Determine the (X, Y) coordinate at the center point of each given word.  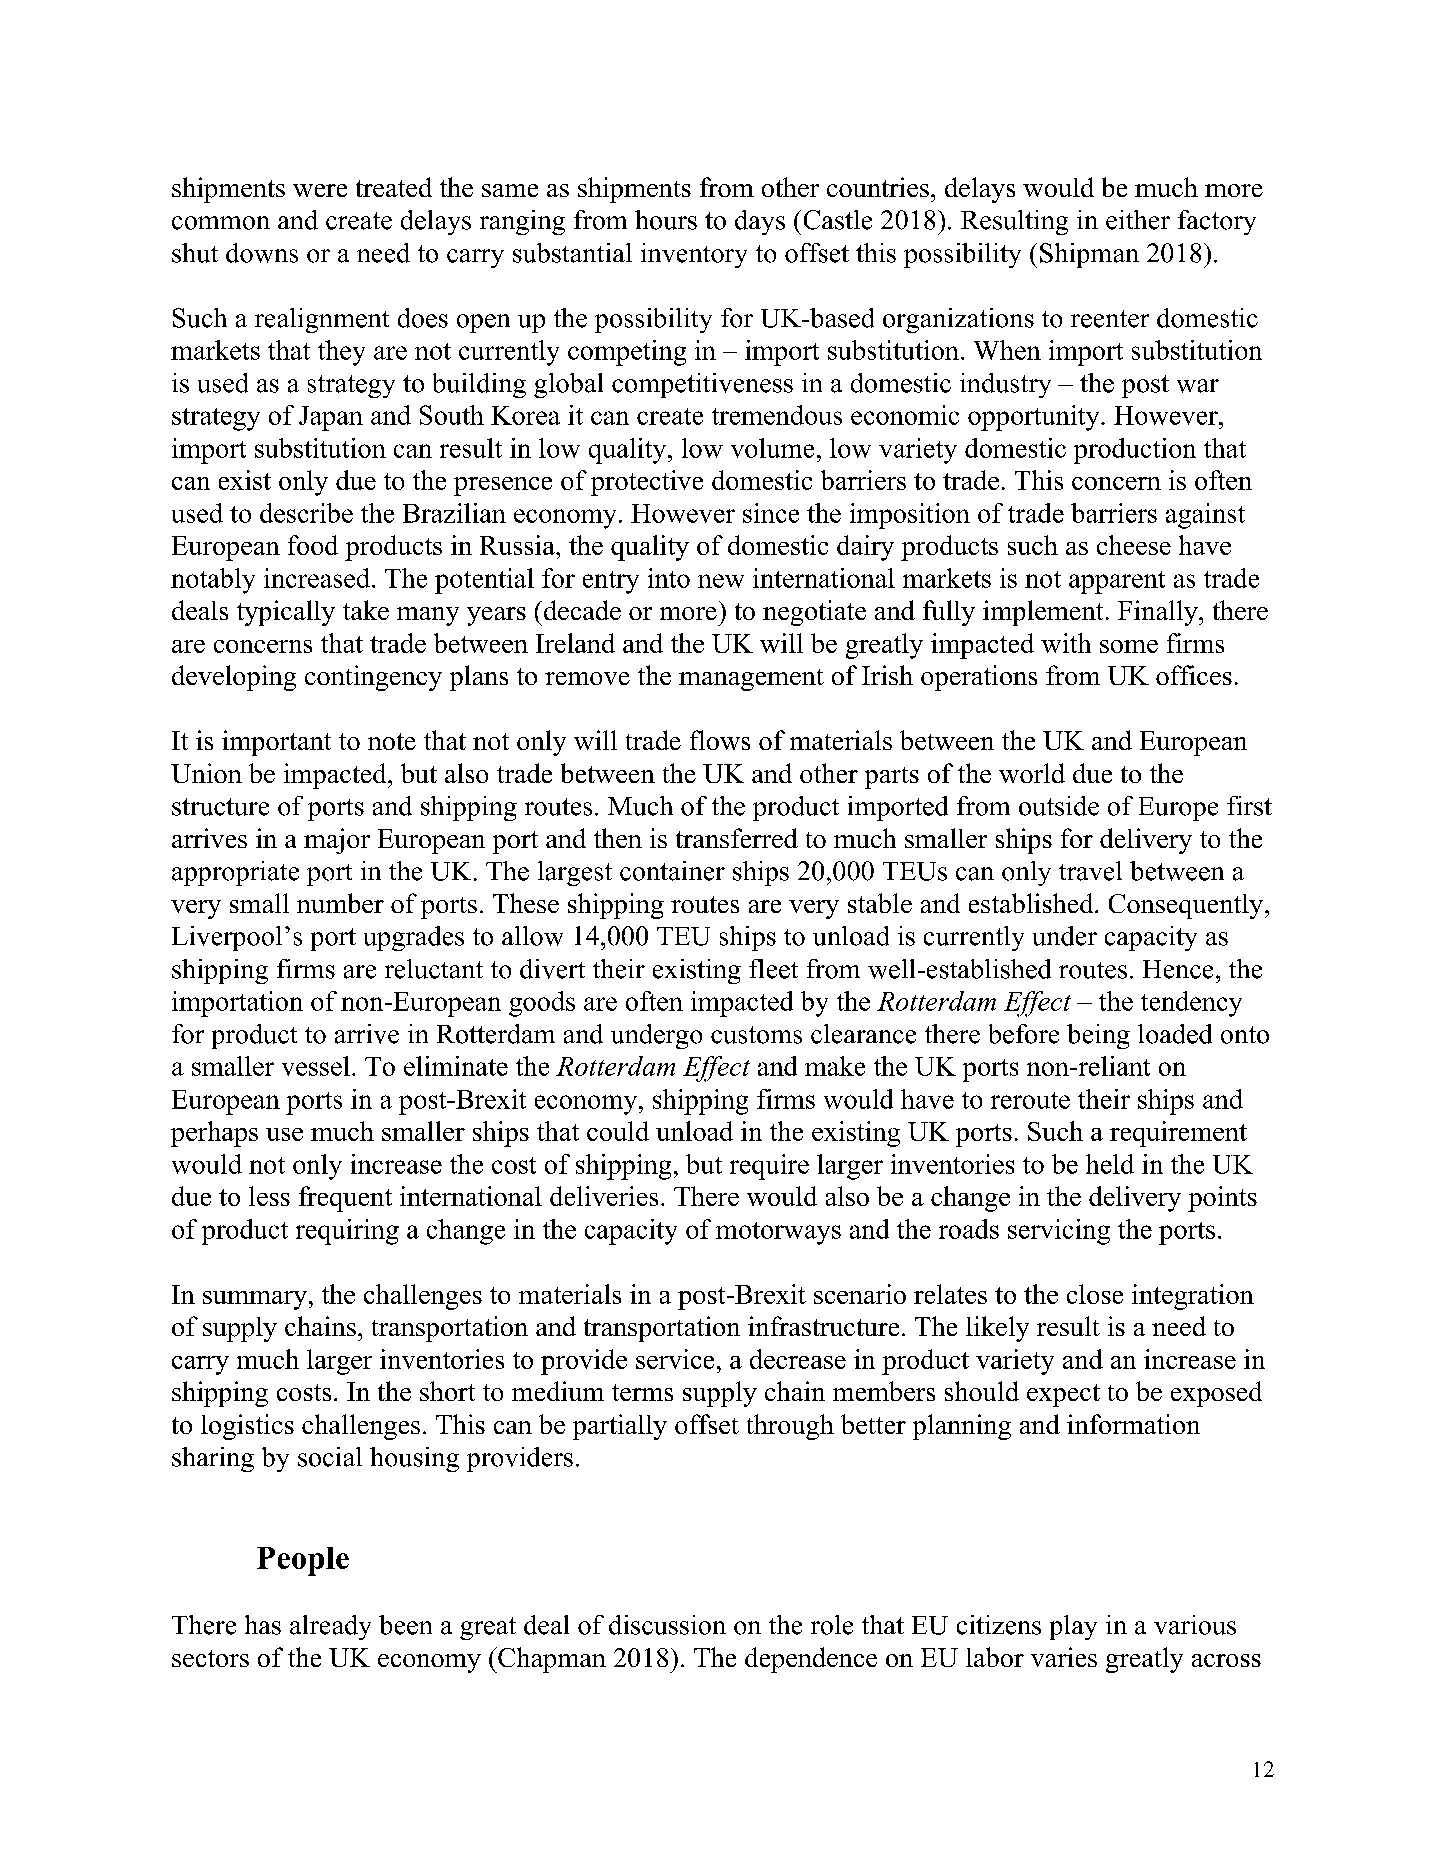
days (760, 222)
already (330, 1627)
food (313, 545)
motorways (778, 1233)
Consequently (1187, 906)
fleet (773, 969)
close (1095, 1294)
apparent (1117, 582)
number (340, 903)
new (721, 581)
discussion (667, 1625)
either (1138, 220)
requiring (347, 1232)
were (320, 190)
